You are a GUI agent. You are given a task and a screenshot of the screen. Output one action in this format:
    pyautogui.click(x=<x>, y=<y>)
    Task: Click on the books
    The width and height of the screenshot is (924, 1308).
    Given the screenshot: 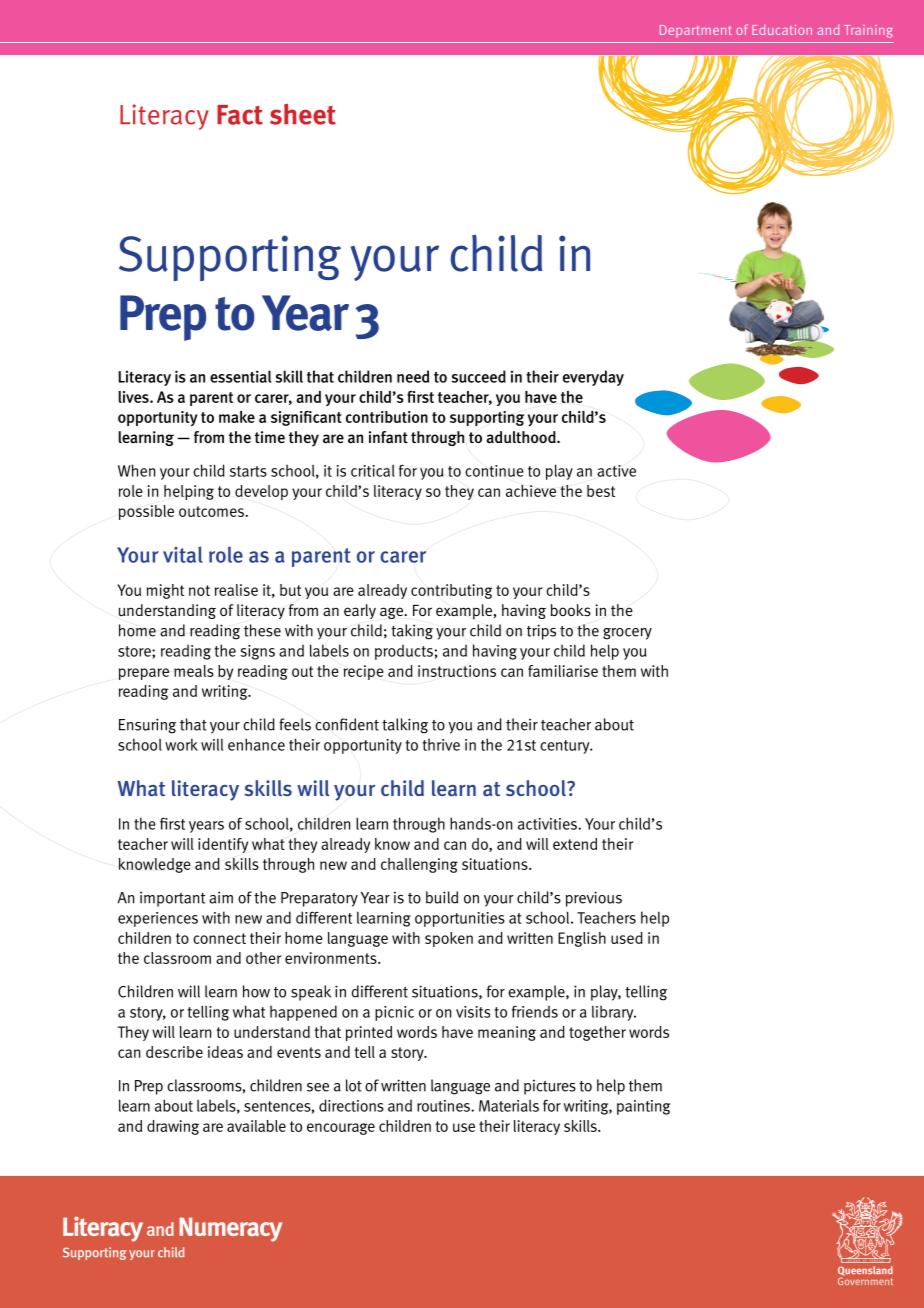 What is the action you would take?
    pyautogui.click(x=571, y=610)
